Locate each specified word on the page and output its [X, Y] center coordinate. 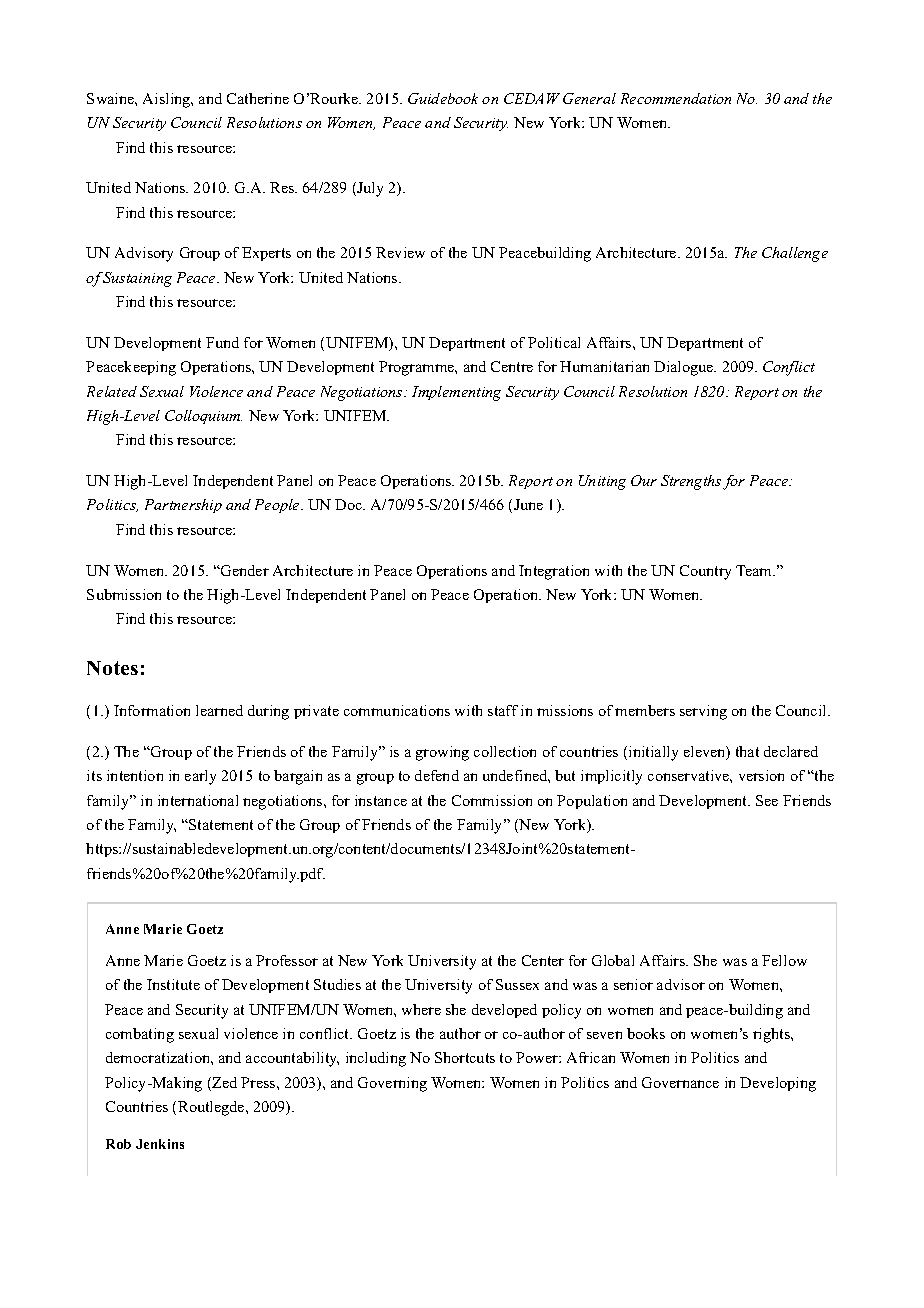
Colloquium [203, 417]
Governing [392, 1084]
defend [437, 775]
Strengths [691, 482]
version [761, 775]
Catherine [258, 98]
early [200, 777]
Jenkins [160, 1144]
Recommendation [676, 98]
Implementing [456, 393]
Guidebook [443, 98]
